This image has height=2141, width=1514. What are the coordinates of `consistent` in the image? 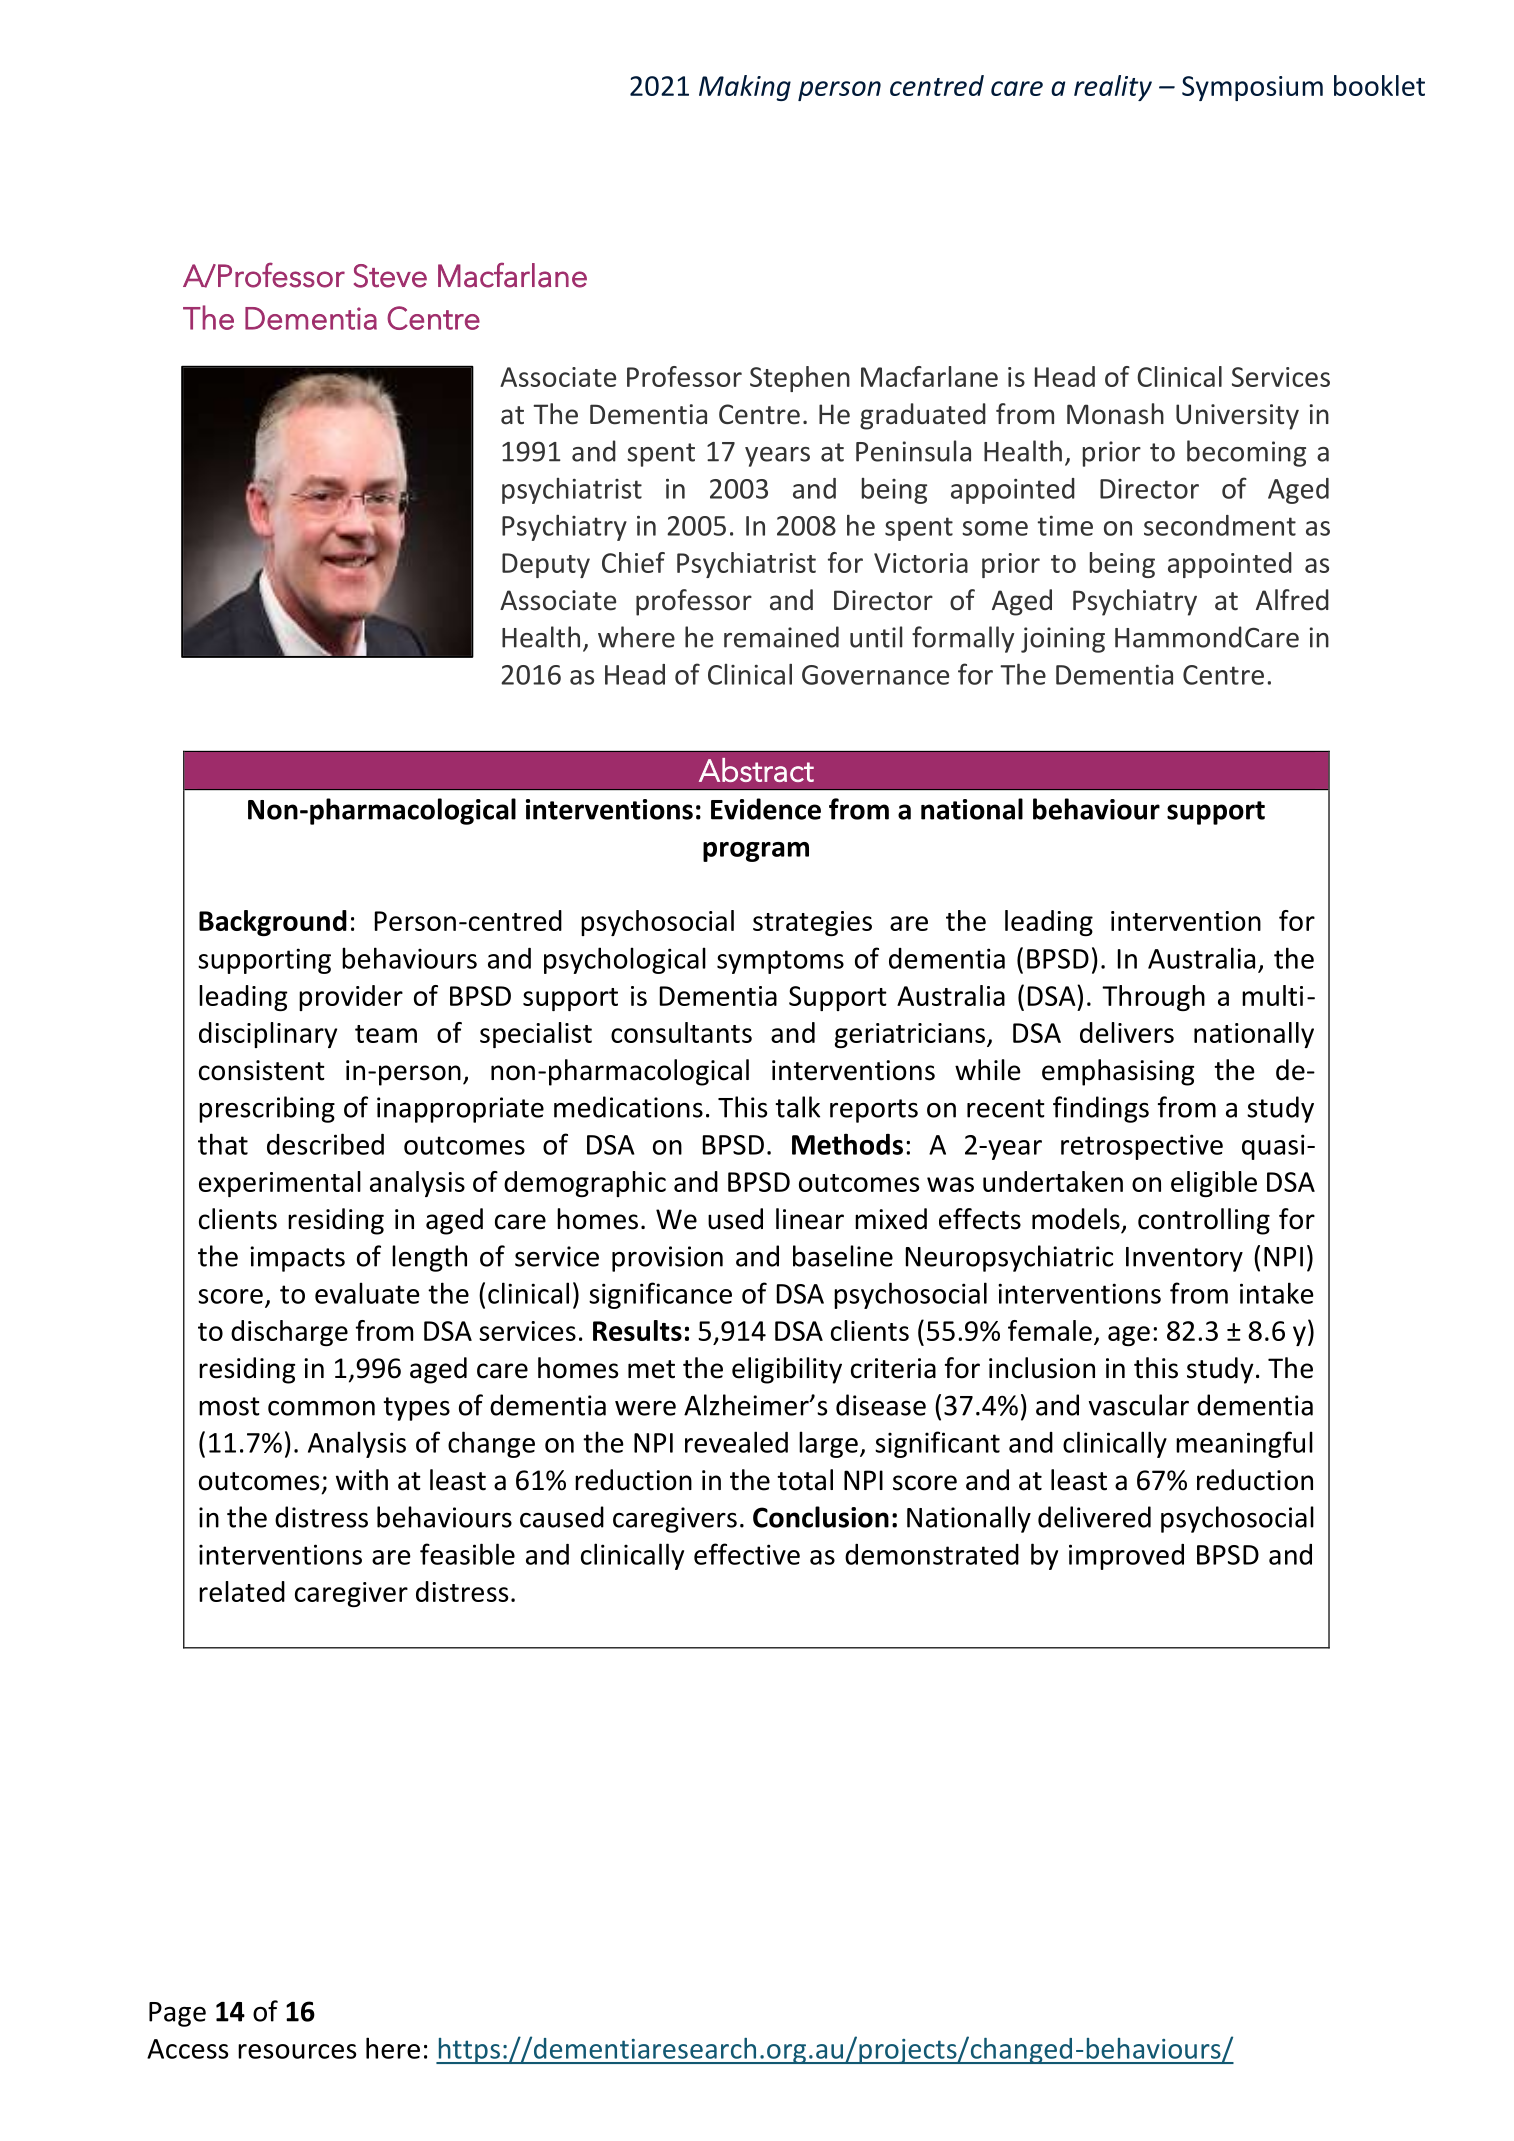 It's located at (262, 1070).
